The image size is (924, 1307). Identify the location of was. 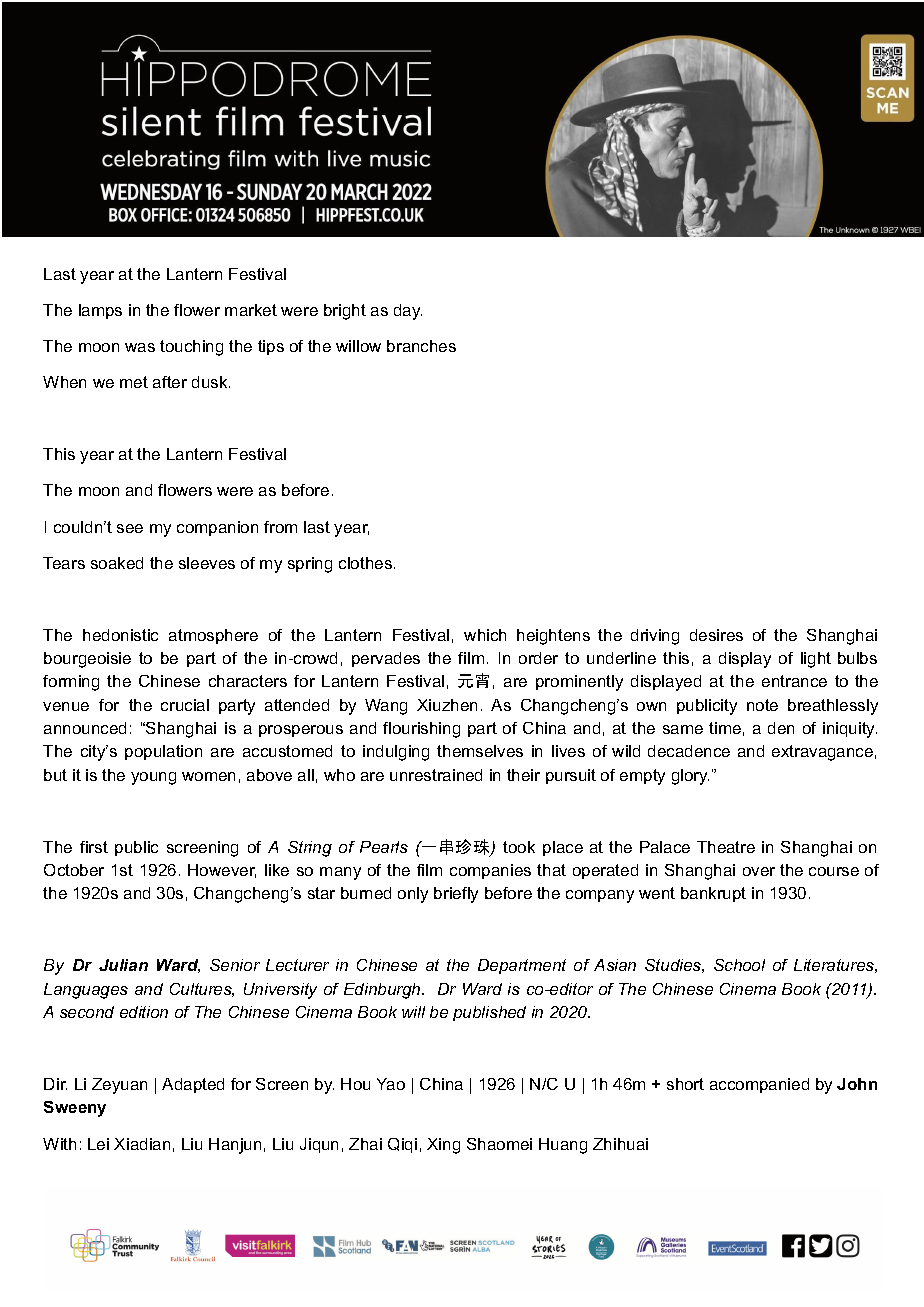
(140, 347).
